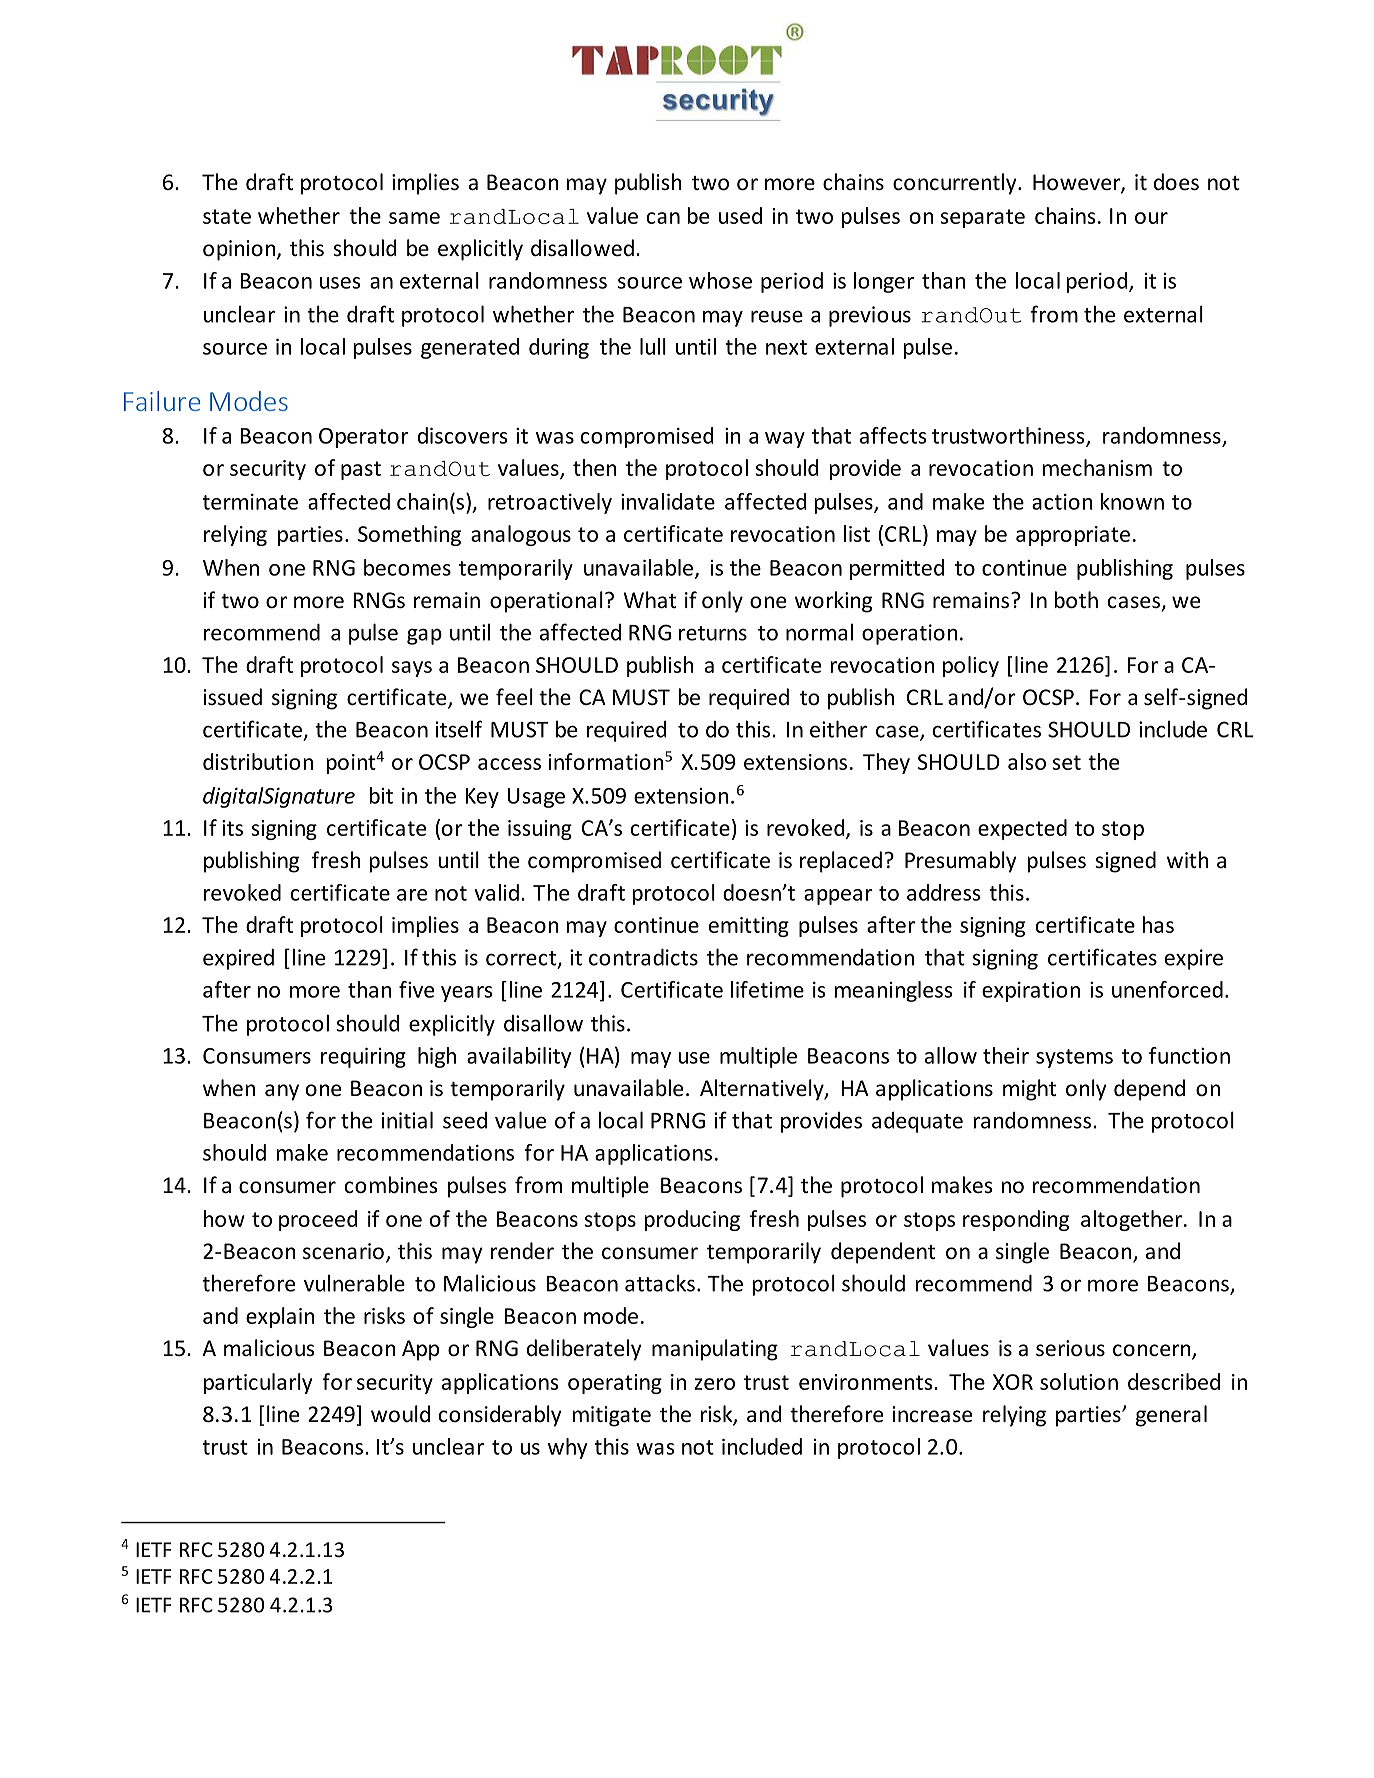 The width and height of the screenshot is (1374, 1778). What do you see at coordinates (663, 218) in the screenshot?
I see `can` at bounding box center [663, 218].
